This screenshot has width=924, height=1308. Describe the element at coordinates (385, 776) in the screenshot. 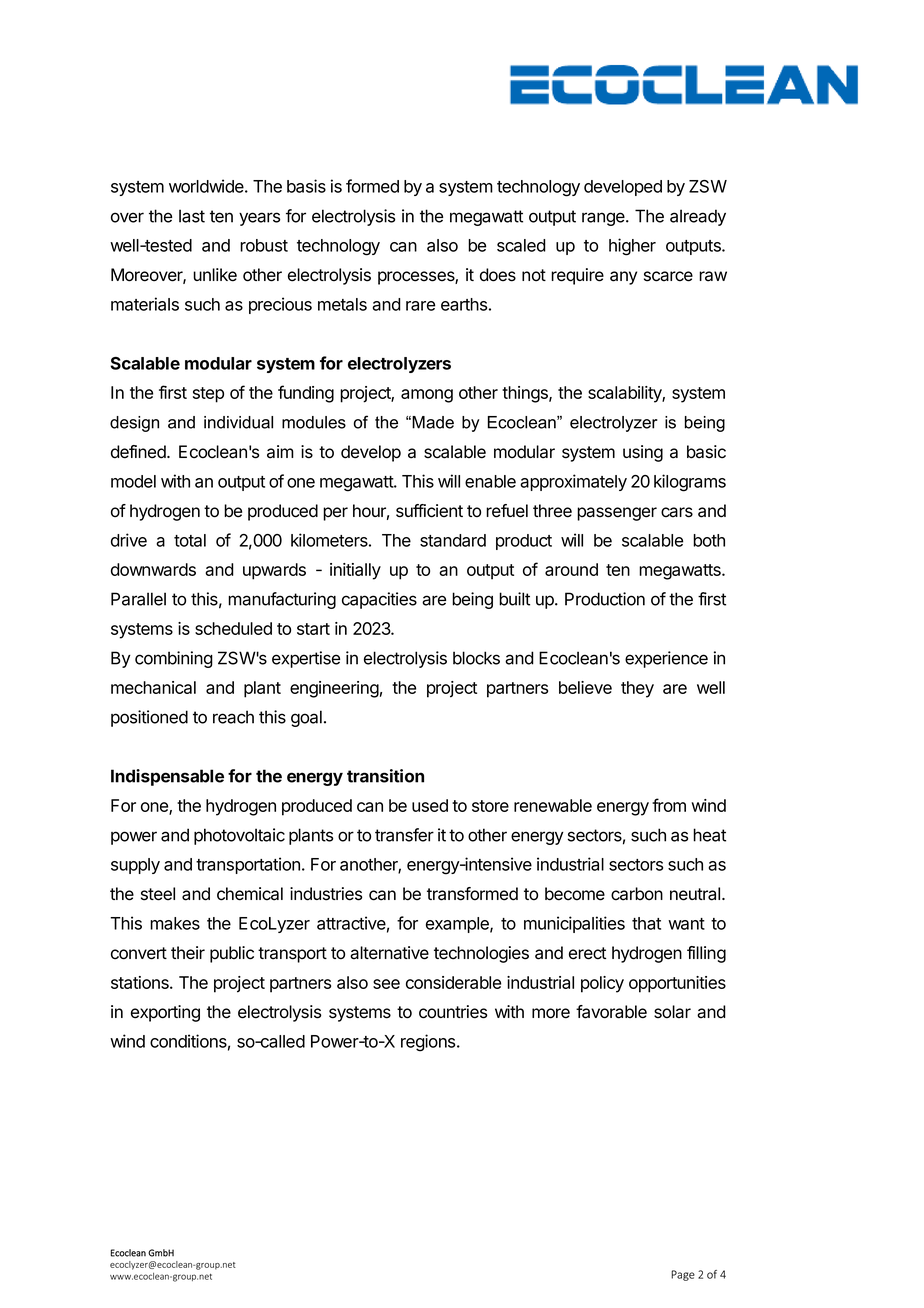

I see `transition` at that location.
